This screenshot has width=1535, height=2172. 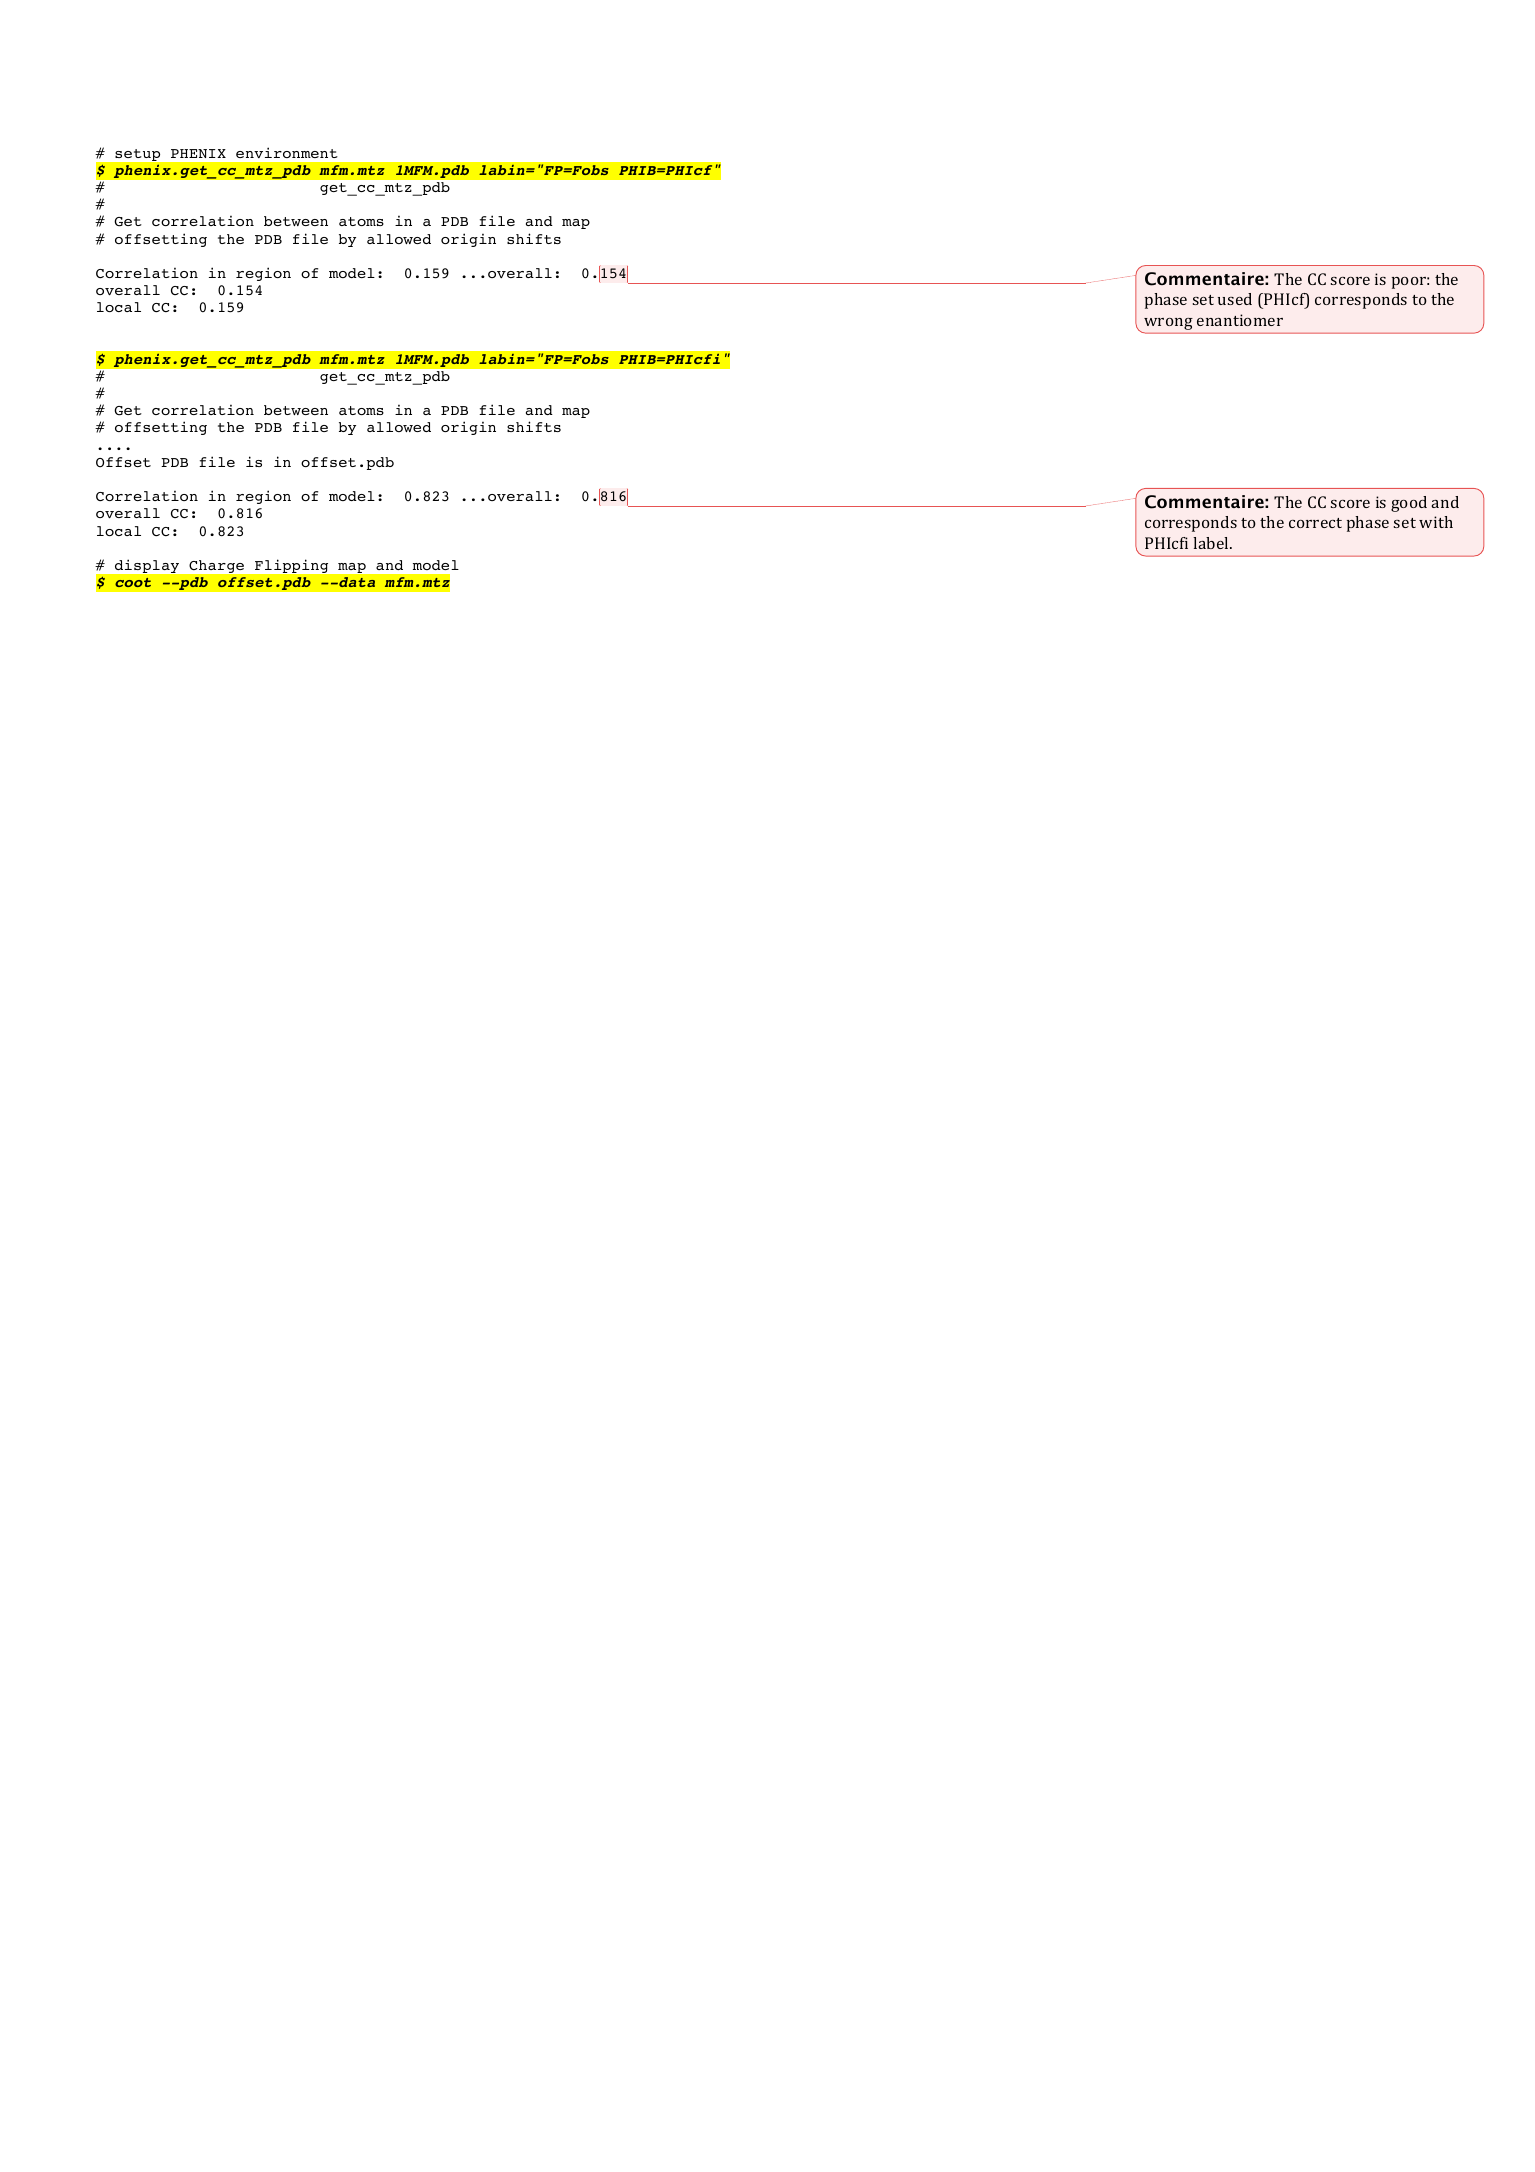 What do you see at coordinates (216, 566) in the screenshot?
I see `Charge` at bounding box center [216, 566].
